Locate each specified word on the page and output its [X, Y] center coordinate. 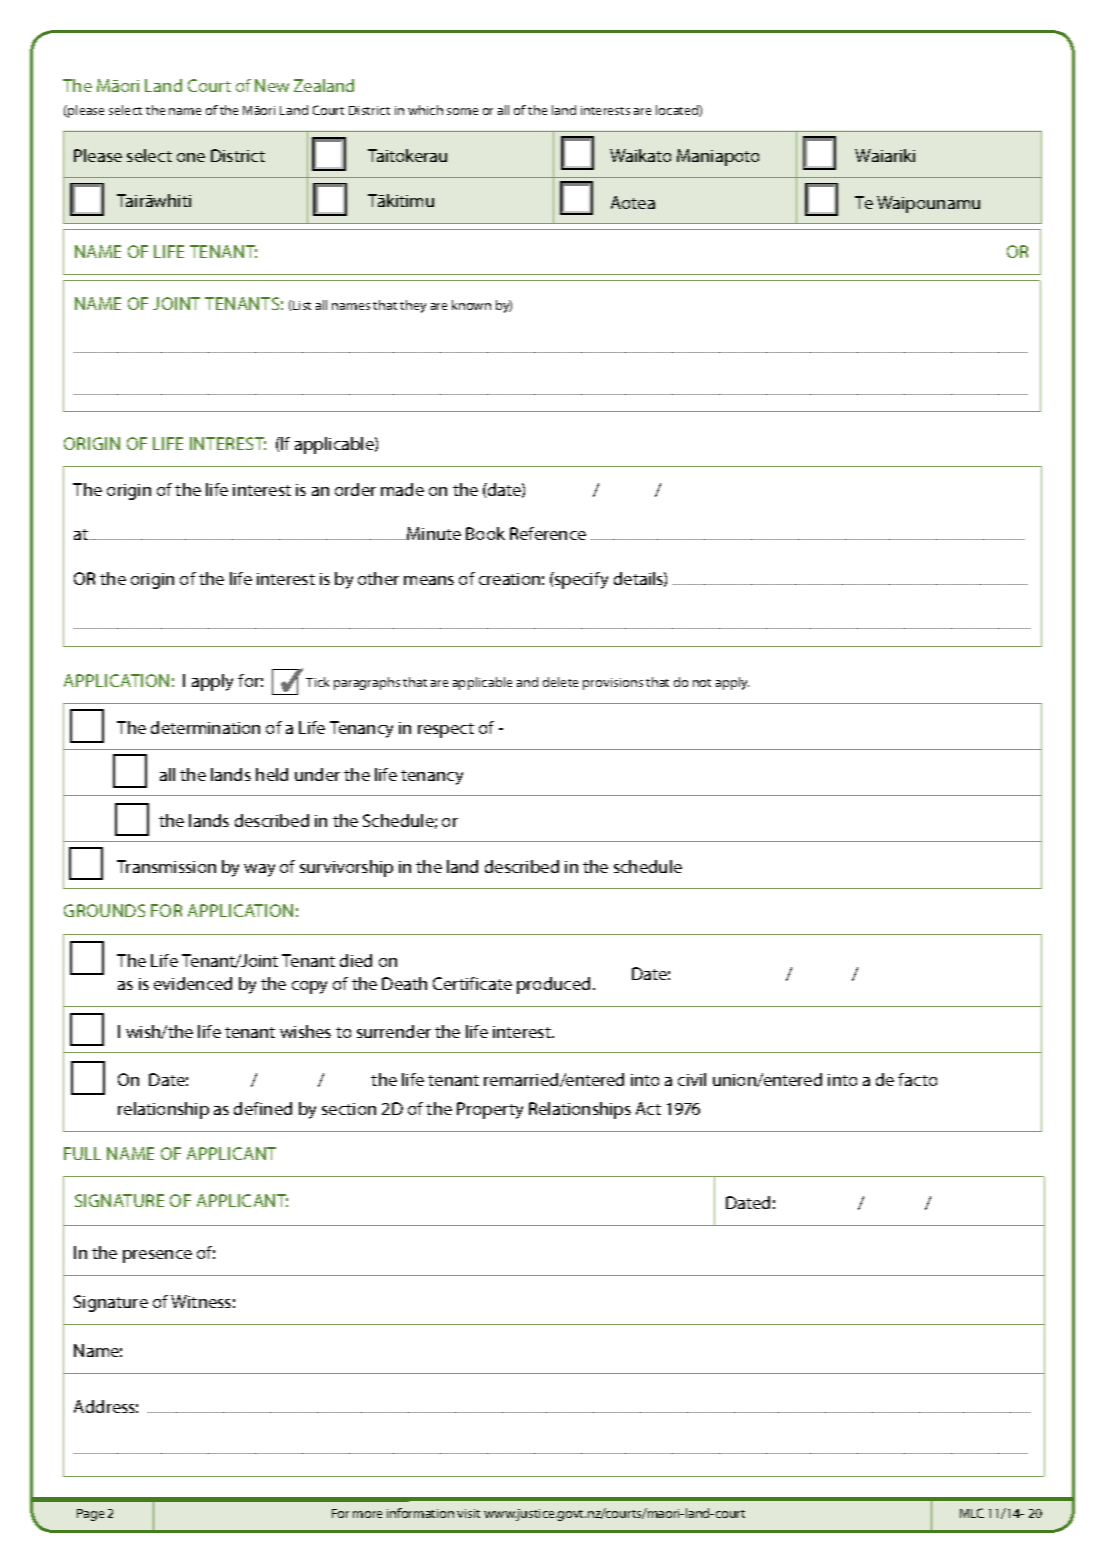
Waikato [640, 155]
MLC [972, 1513]
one [191, 157]
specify [580, 580]
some [462, 111]
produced [553, 985]
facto [917, 1079]
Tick [317, 682]
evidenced [193, 983]
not [702, 683]
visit [468, 1513]
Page [90, 1515]
